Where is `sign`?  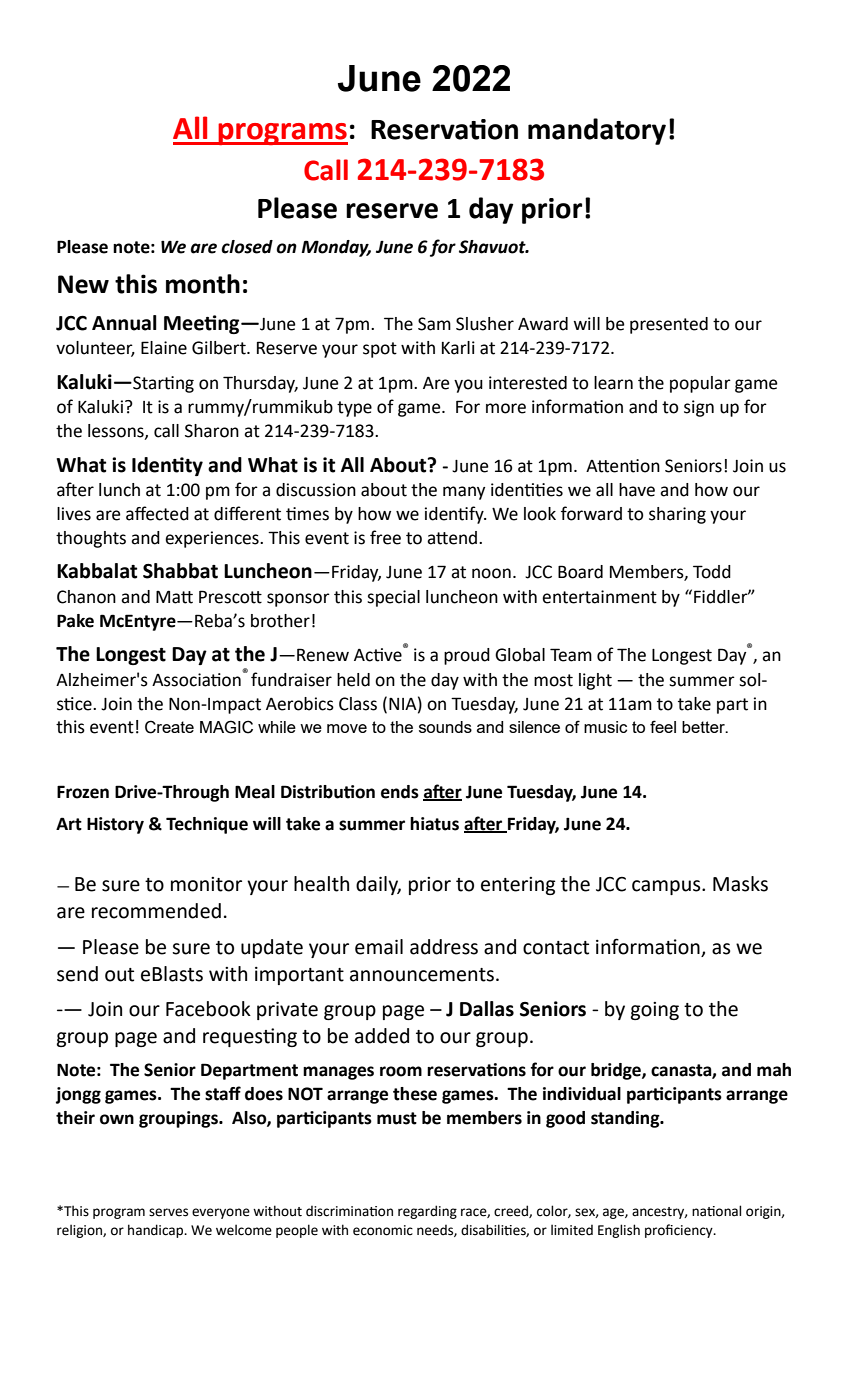
sign is located at coordinates (699, 408).
